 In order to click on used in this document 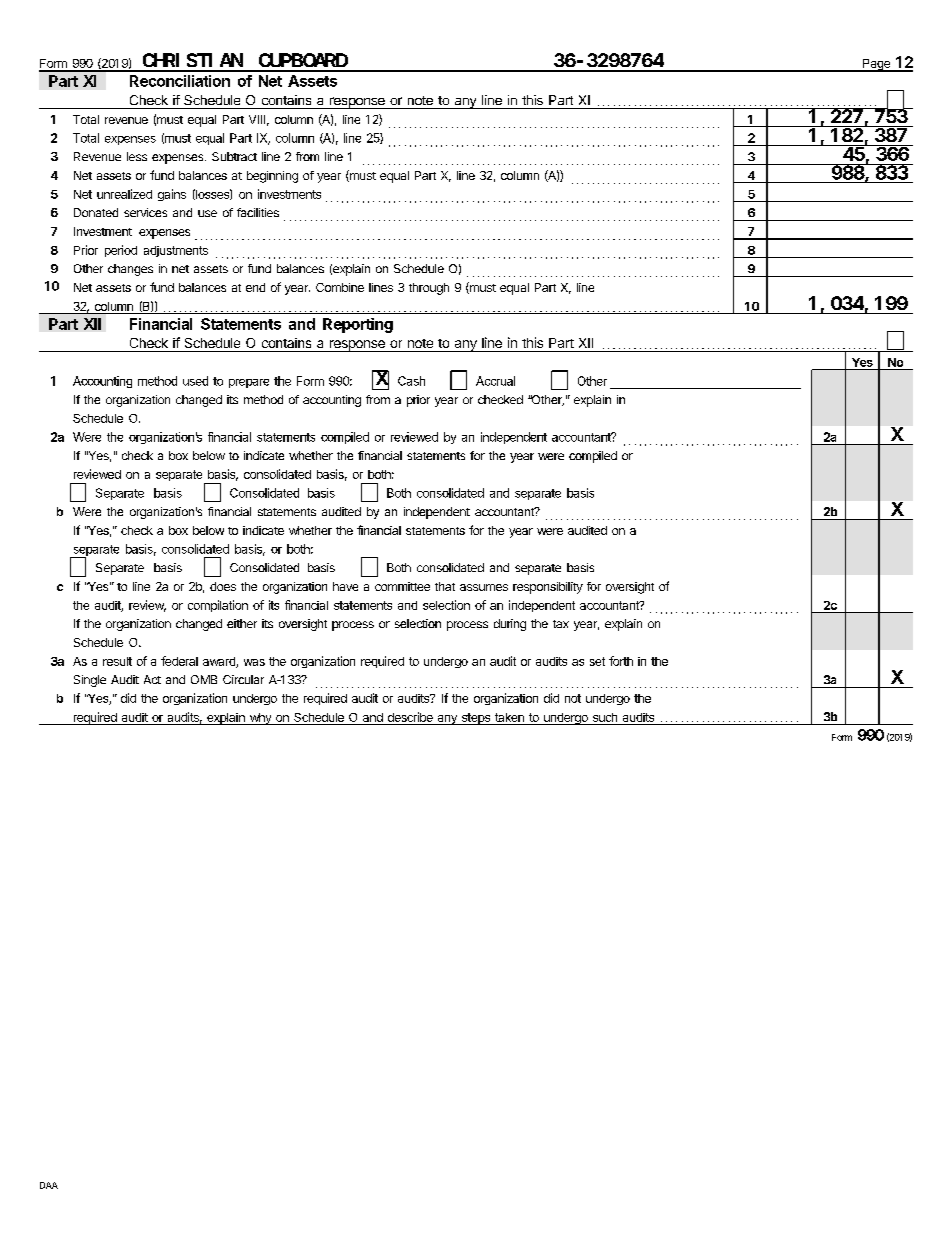, I will do `click(195, 381)`.
